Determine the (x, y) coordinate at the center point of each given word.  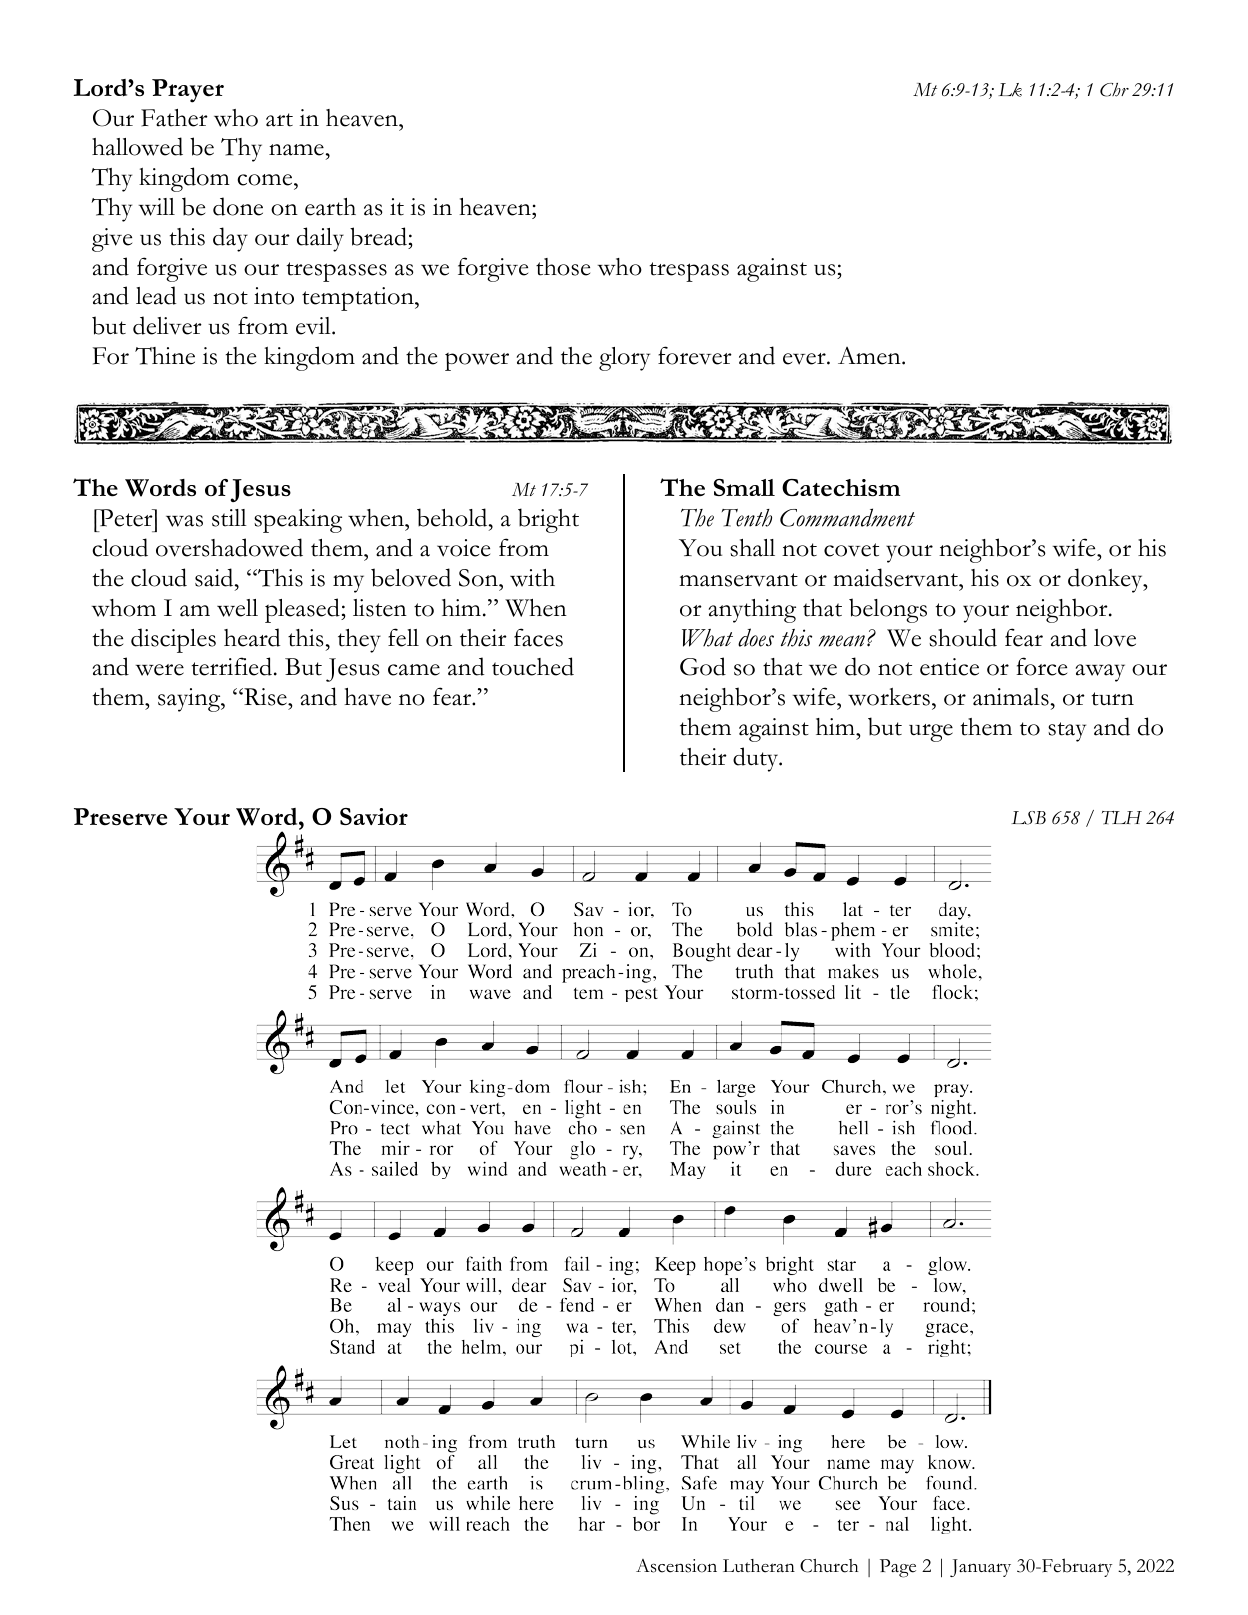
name (296, 150)
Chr (1114, 90)
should (963, 637)
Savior (374, 816)
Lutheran (759, 1566)
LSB (1028, 818)
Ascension (676, 1566)
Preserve (120, 817)
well (237, 608)
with (532, 578)
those (563, 267)
